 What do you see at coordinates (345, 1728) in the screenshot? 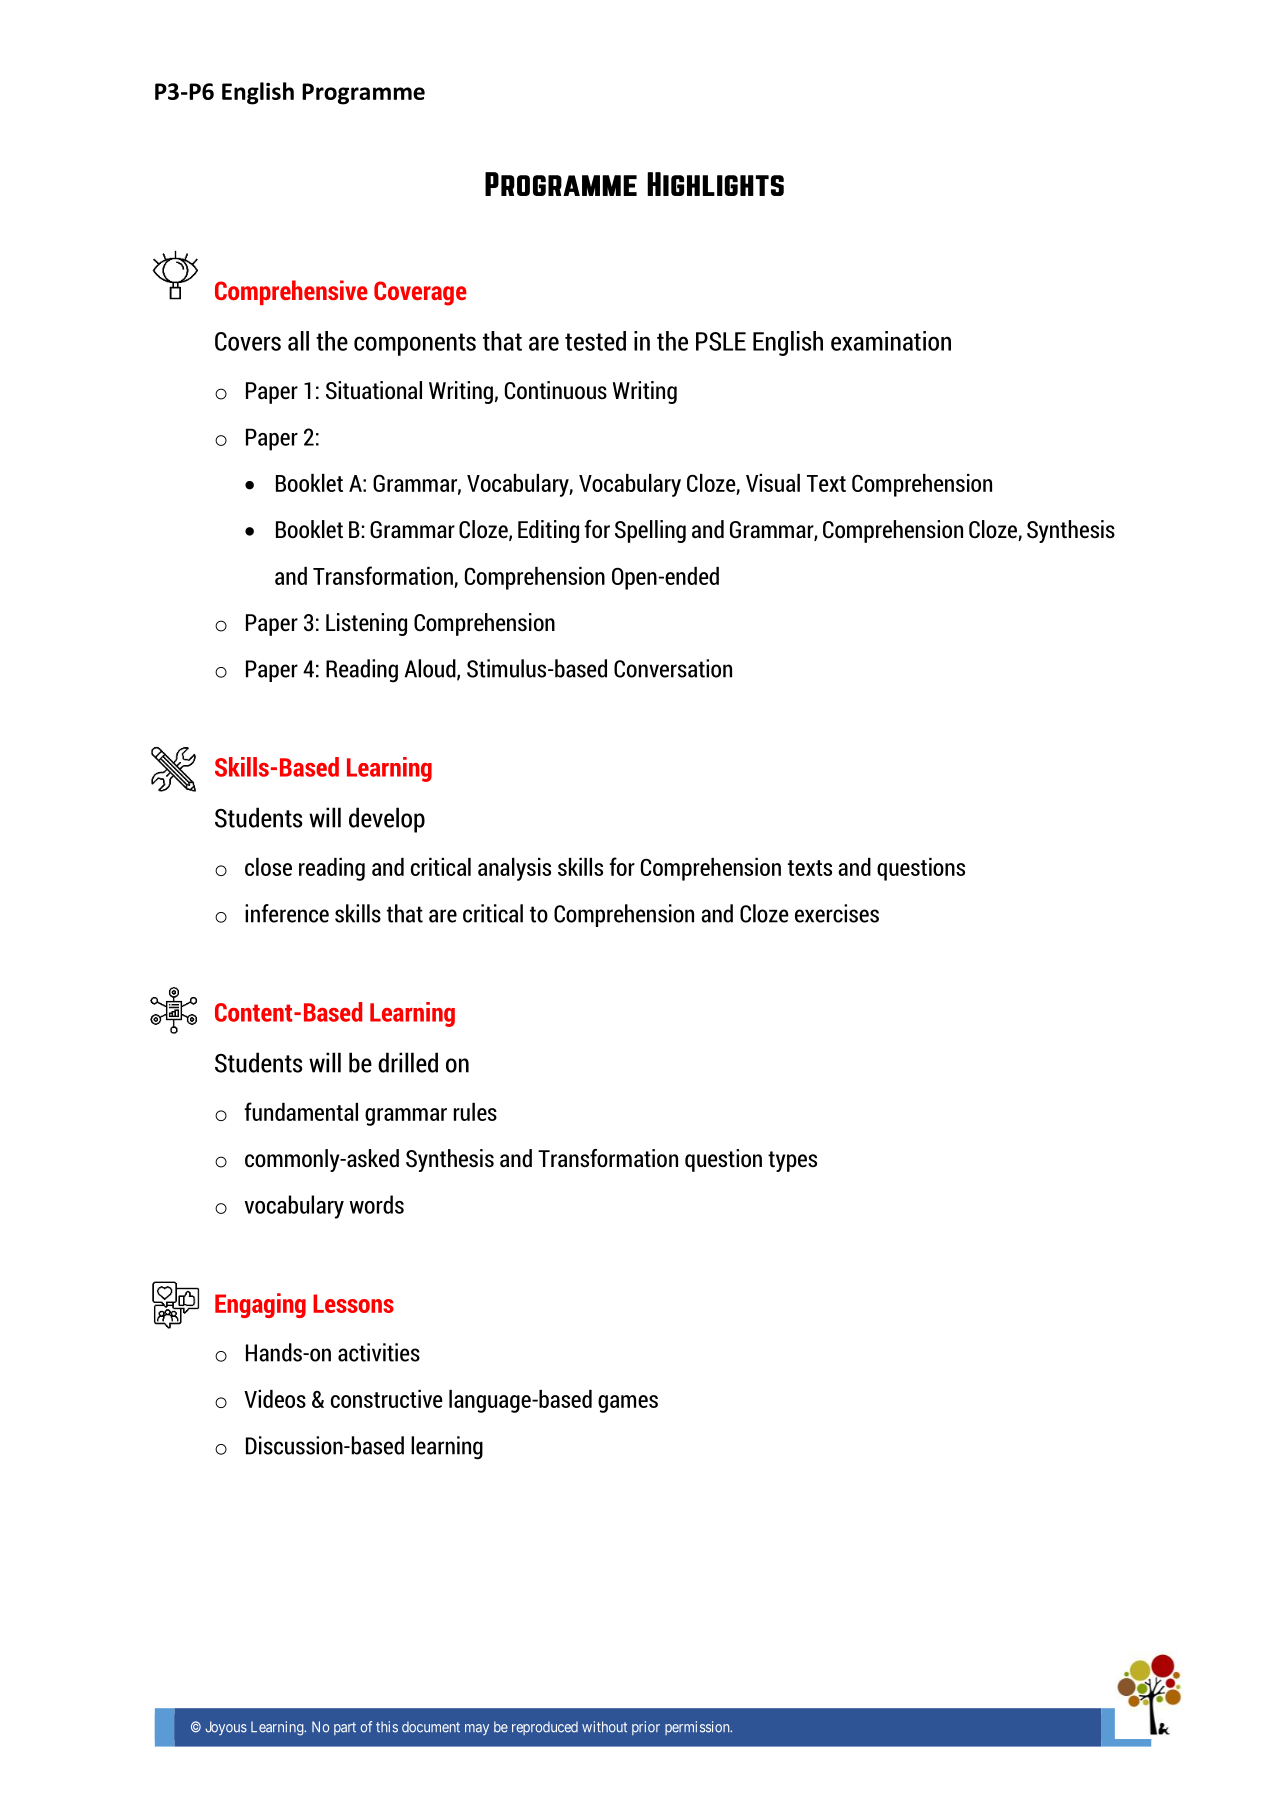
I see `part` at bounding box center [345, 1728].
